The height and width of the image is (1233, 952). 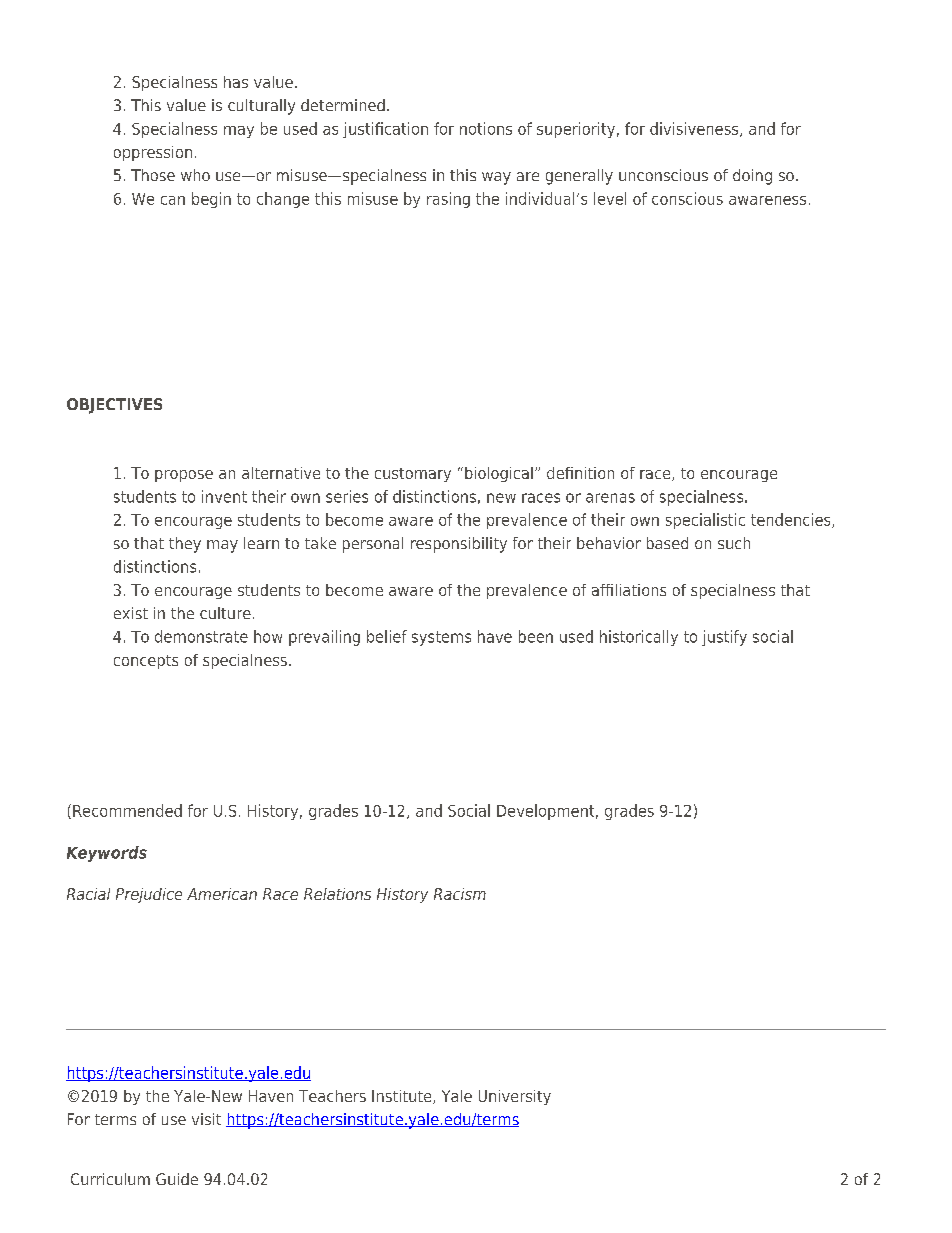 I want to click on arenas, so click(x=610, y=498).
